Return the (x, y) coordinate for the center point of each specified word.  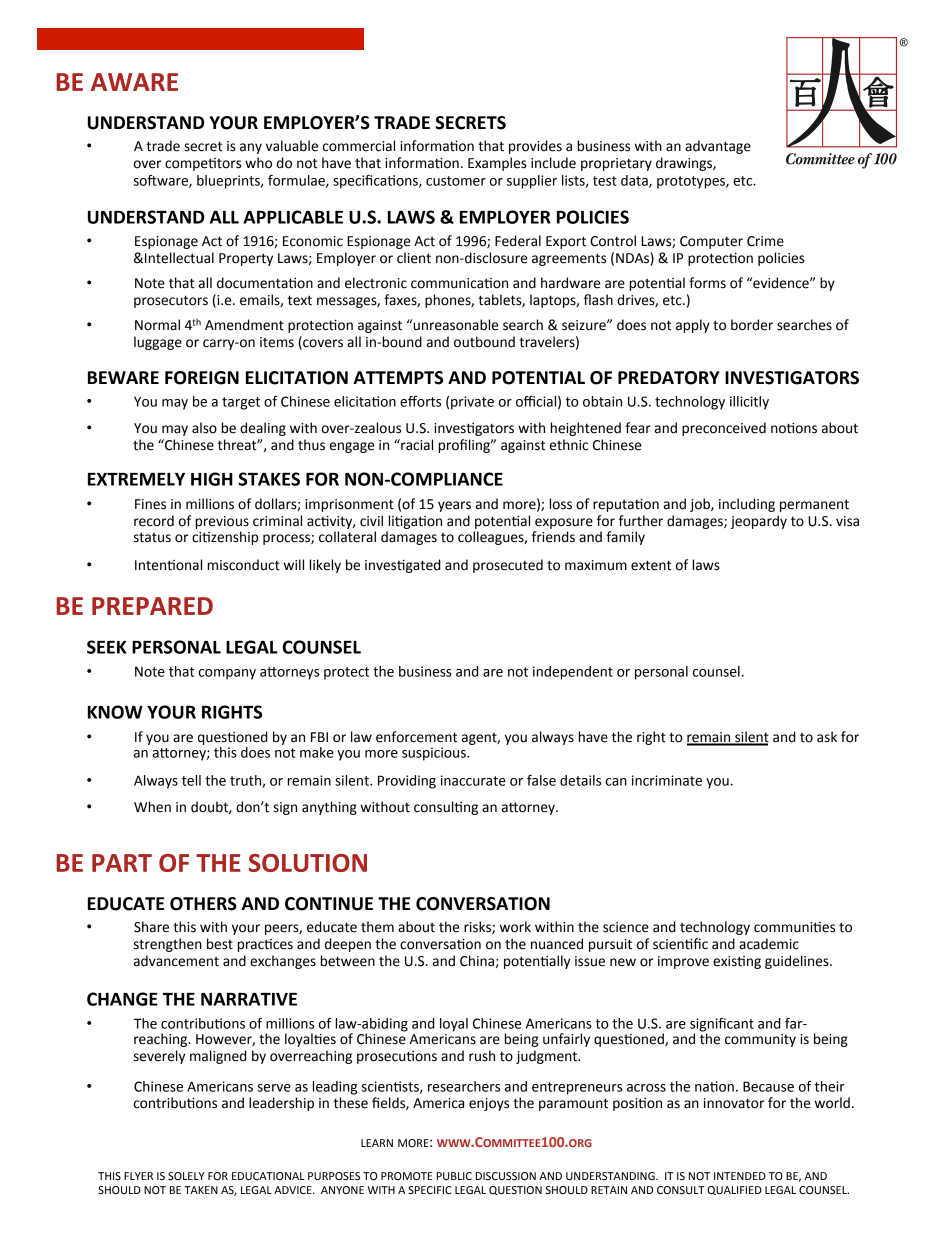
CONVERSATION (483, 904)
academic (769, 944)
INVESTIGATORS (792, 378)
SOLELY (186, 1176)
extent (651, 565)
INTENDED (740, 1176)
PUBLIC (454, 1176)
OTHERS (203, 904)
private (472, 403)
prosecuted (508, 566)
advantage (718, 147)
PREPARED (152, 606)
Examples (497, 164)
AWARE (134, 82)
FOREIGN (202, 378)
